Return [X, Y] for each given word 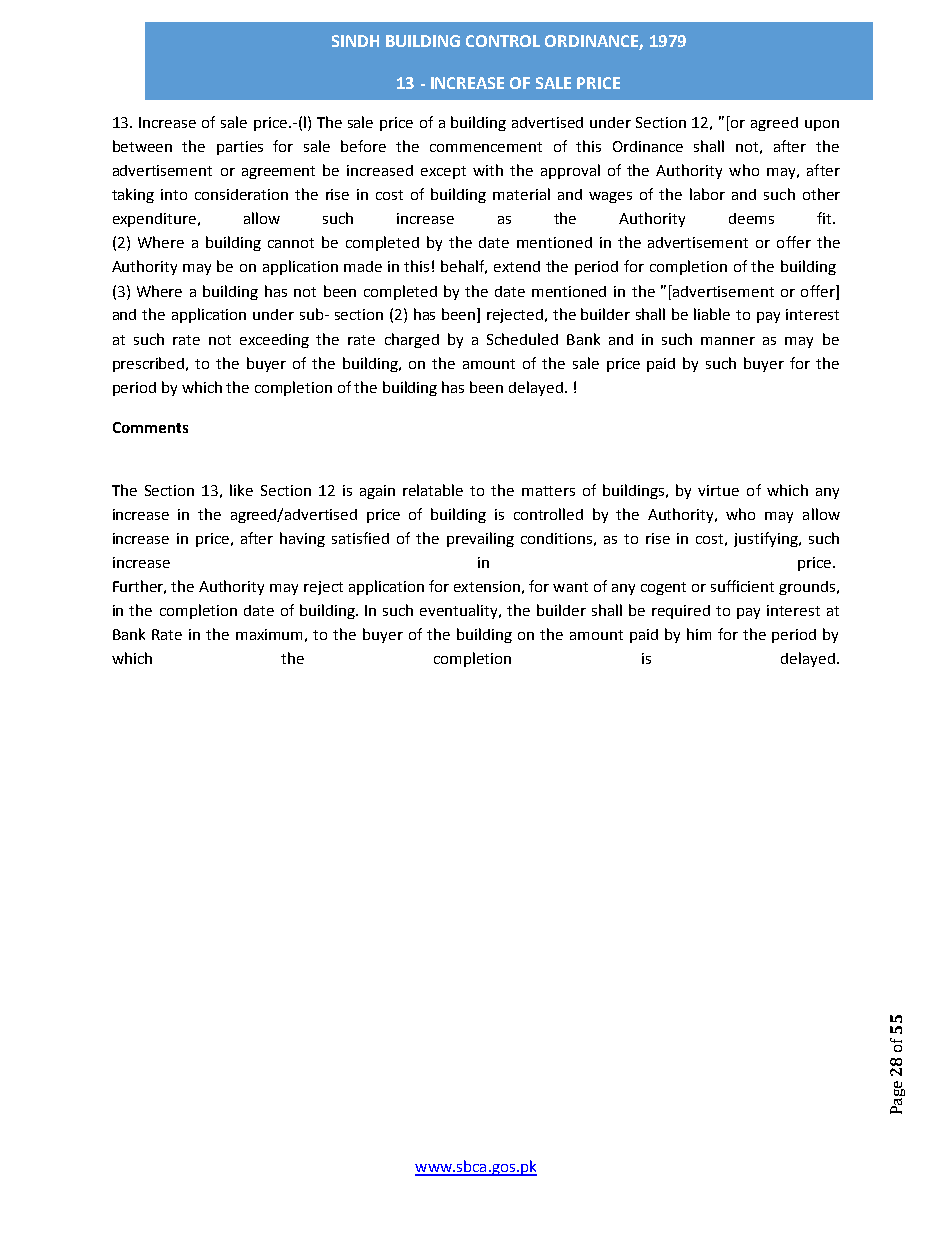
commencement [486, 147]
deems [751, 218]
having [302, 539]
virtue [718, 490]
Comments [150, 427]
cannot [291, 243]
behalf [464, 267]
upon [822, 125]
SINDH [355, 41]
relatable [433, 490]
